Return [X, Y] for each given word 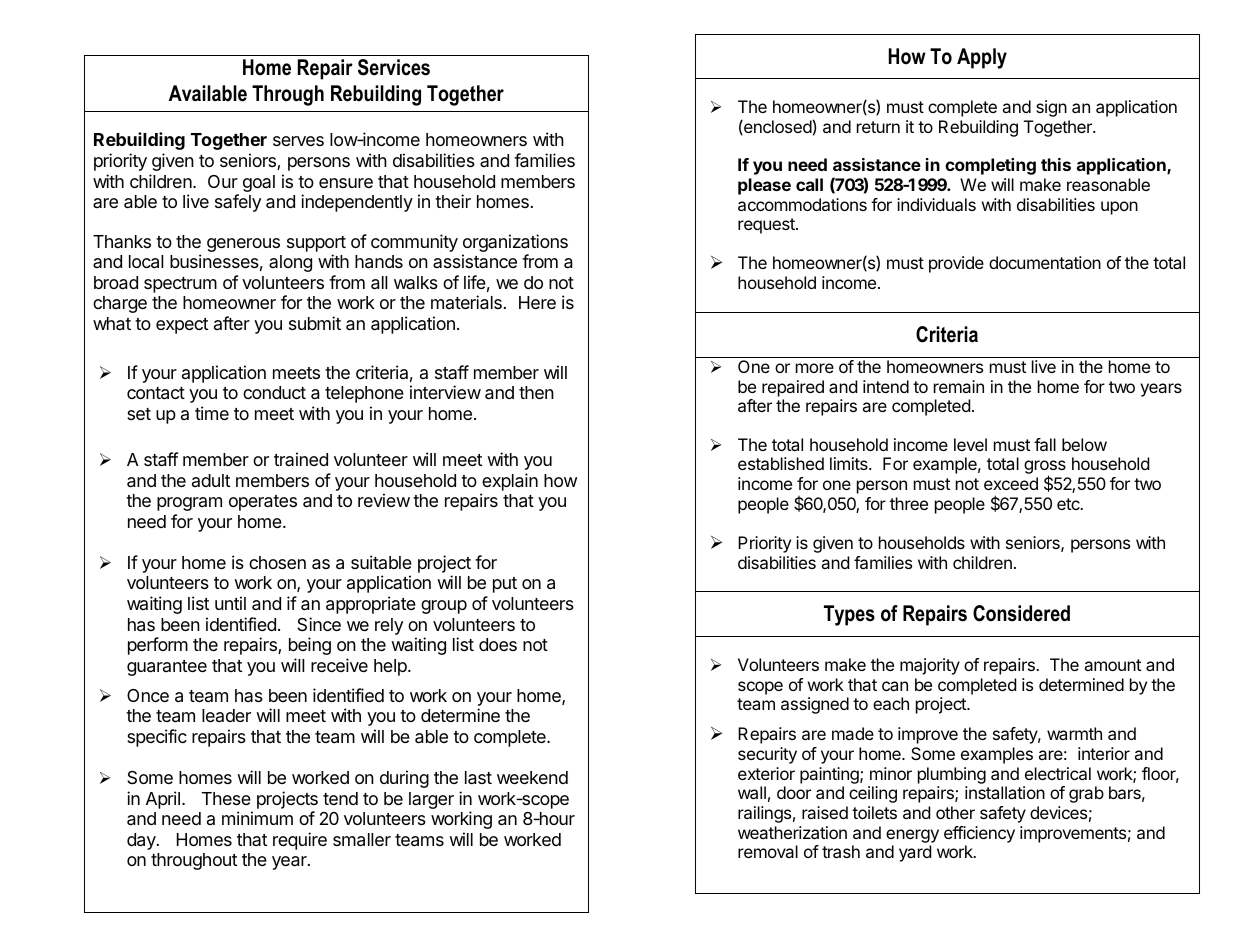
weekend [532, 777]
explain [510, 482]
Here [537, 302]
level [970, 444]
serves [298, 141]
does [498, 644]
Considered [1021, 613]
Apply [982, 58]
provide [956, 264]
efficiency [979, 834]
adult [211, 480]
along [290, 263]
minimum [257, 818]
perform [158, 646]
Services [394, 67]
